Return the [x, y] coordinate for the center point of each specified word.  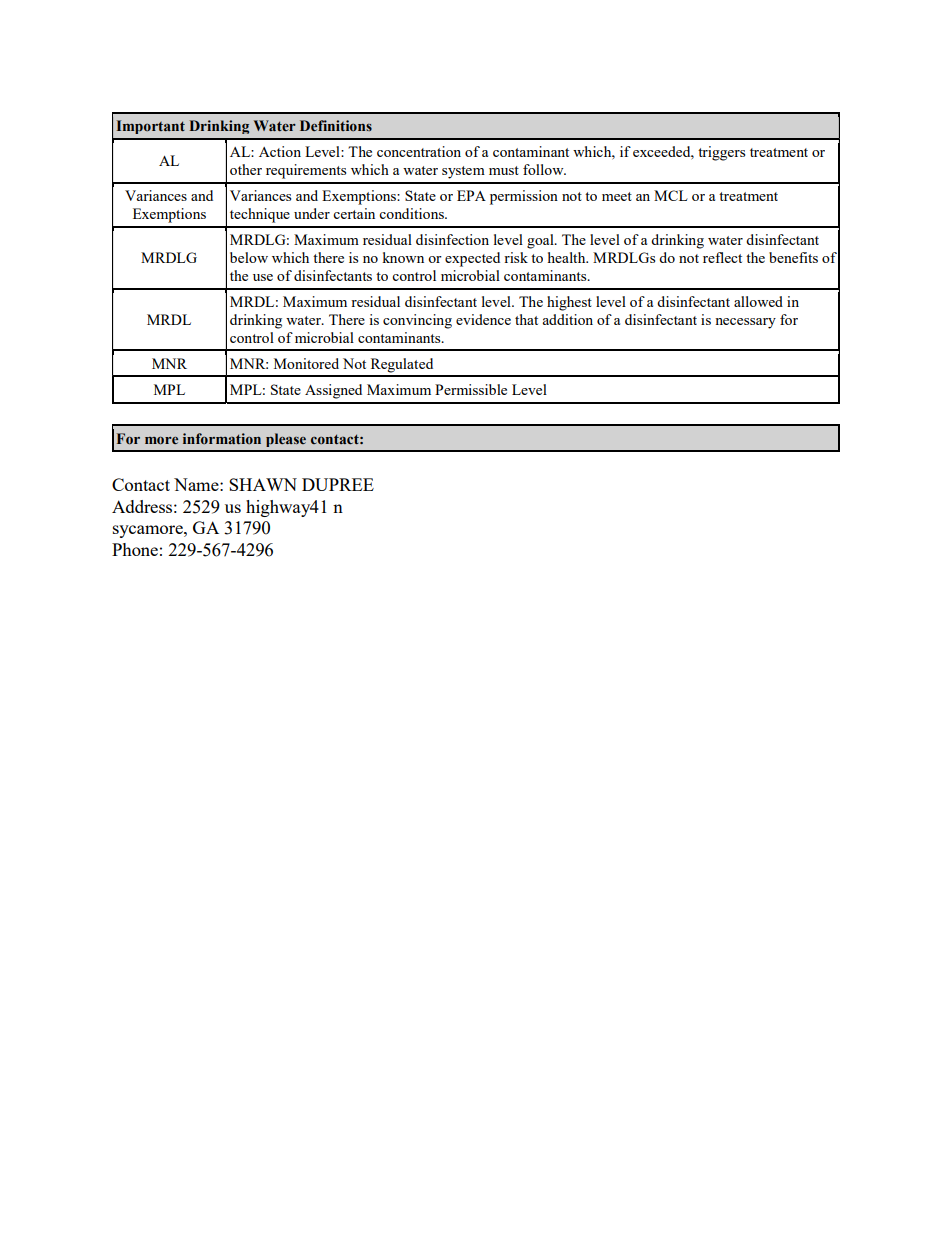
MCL [671, 195]
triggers [721, 153]
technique [260, 215]
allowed [758, 301]
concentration [419, 151]
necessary [745, 323]
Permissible [471, 389]
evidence [483, 319]
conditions [412, 213]
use [263, 277]
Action [280, 151]
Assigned [333, 391]
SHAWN [263, 484]
